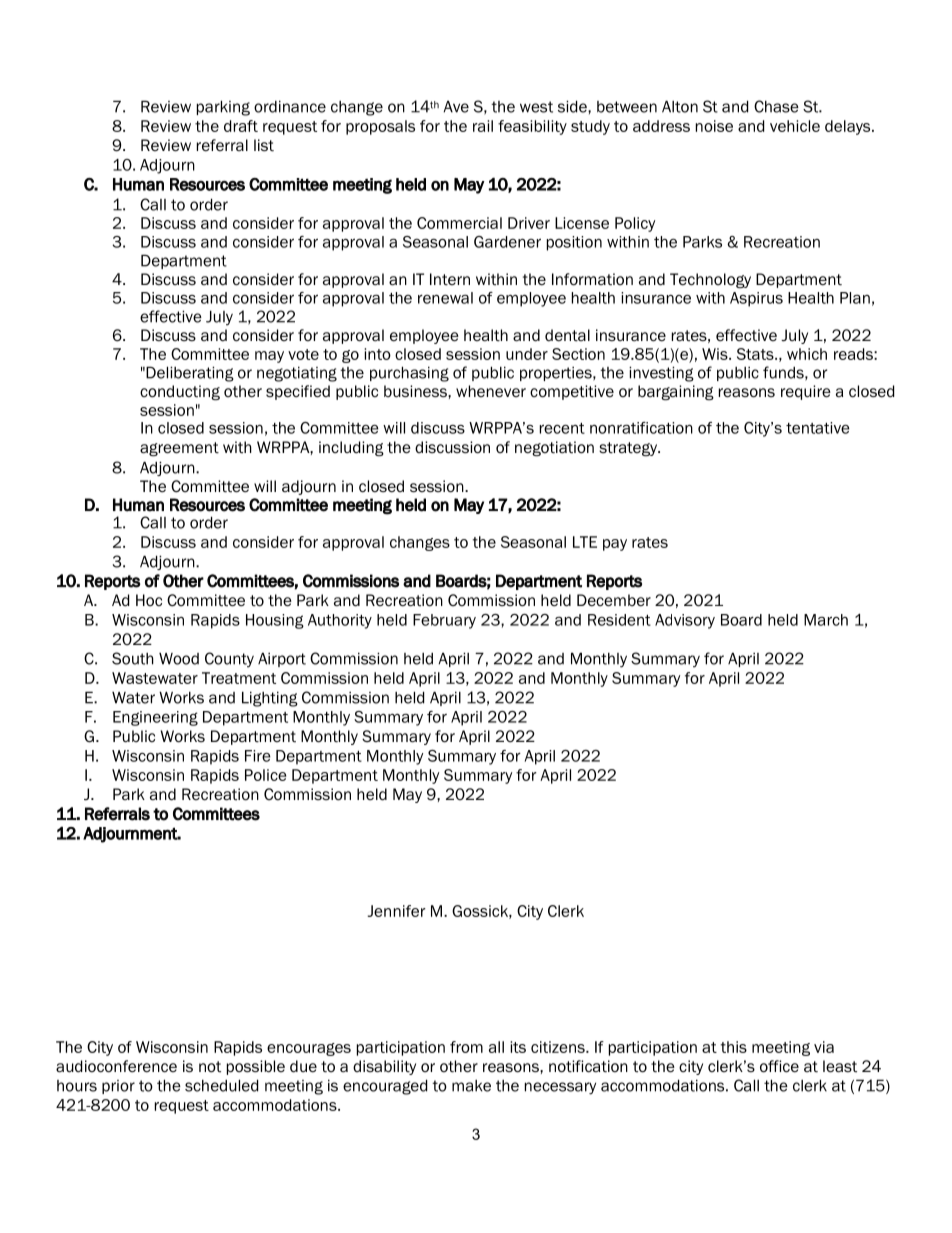 The image size is (952, 1233). What do you see at coordinates (466, 1047) in the document?
I see `from` at bounding box center [466, 1047].
